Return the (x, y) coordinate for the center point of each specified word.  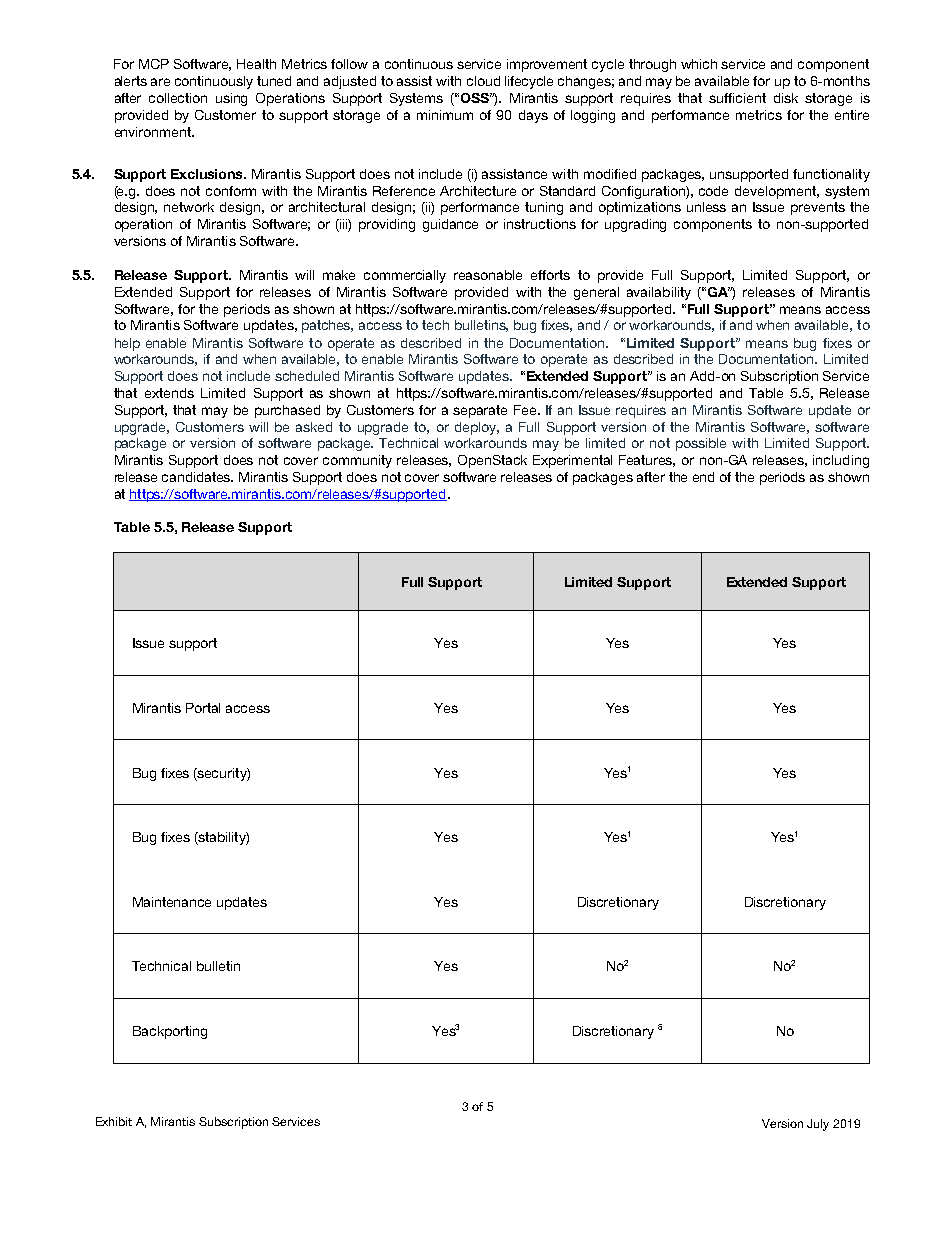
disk (786, 98)
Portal (203, 708)
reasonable (488, 275)
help (127, 344)
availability (659, 293)
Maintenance (172, 902)
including (841, 461)
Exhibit (114, 1121)
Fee (526, 410)
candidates (197, 477)
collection (178, 98)
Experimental (572, 461)
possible (701, 444)
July (818, 1125)
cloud (483, 81)
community (357, 461)
